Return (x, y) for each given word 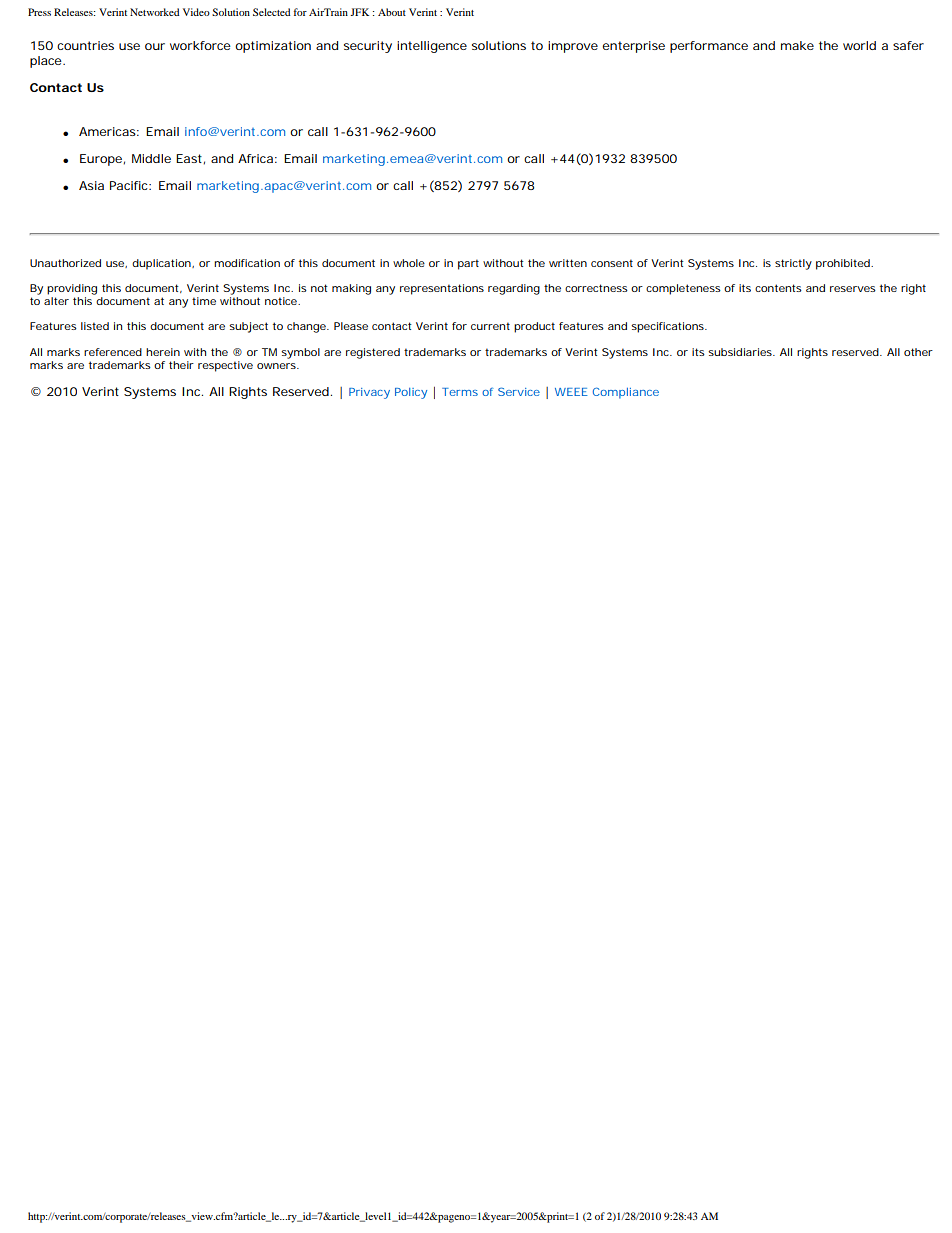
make (797, 45)
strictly (793, 264)
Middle (151, 158)
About (392, 12)
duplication (163, 264)
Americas (109, 131)
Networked (155, 12)
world (859, 45)
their (181, 365)
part (468, 264)
